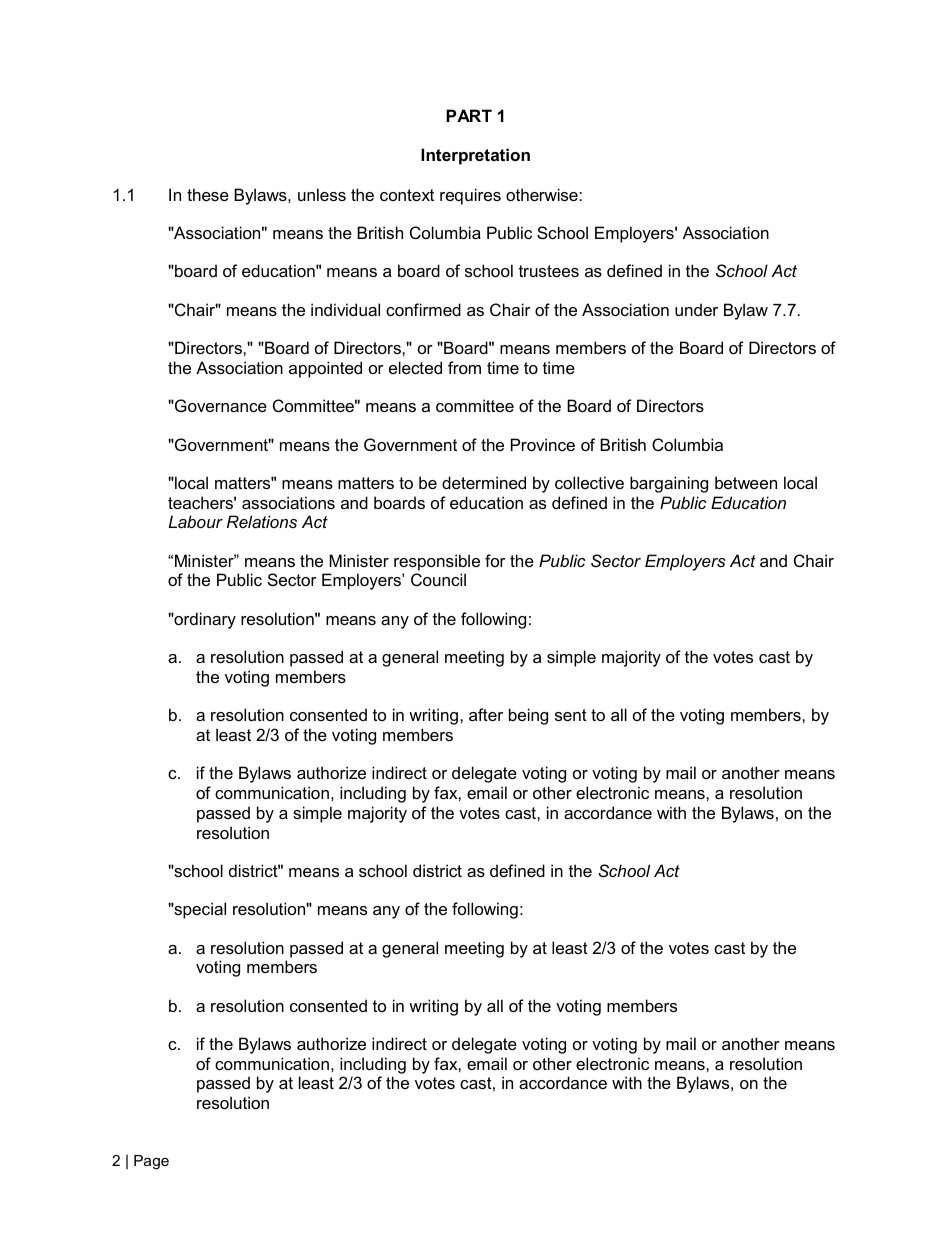 This image has width=952, height=1233. I want to click on Interpretation, so click(475, 156).
